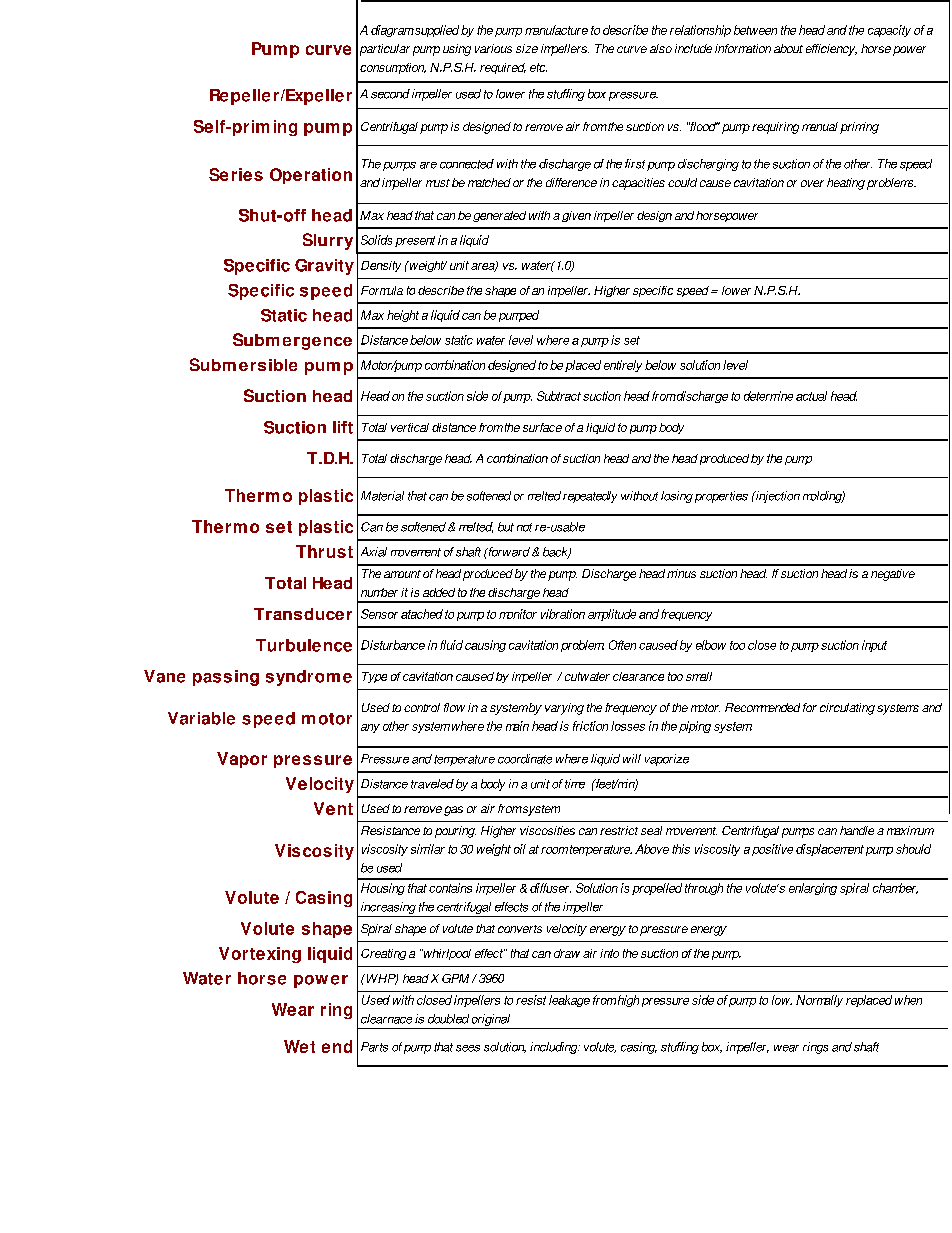  I want to click on injection, so click(777, 497).
